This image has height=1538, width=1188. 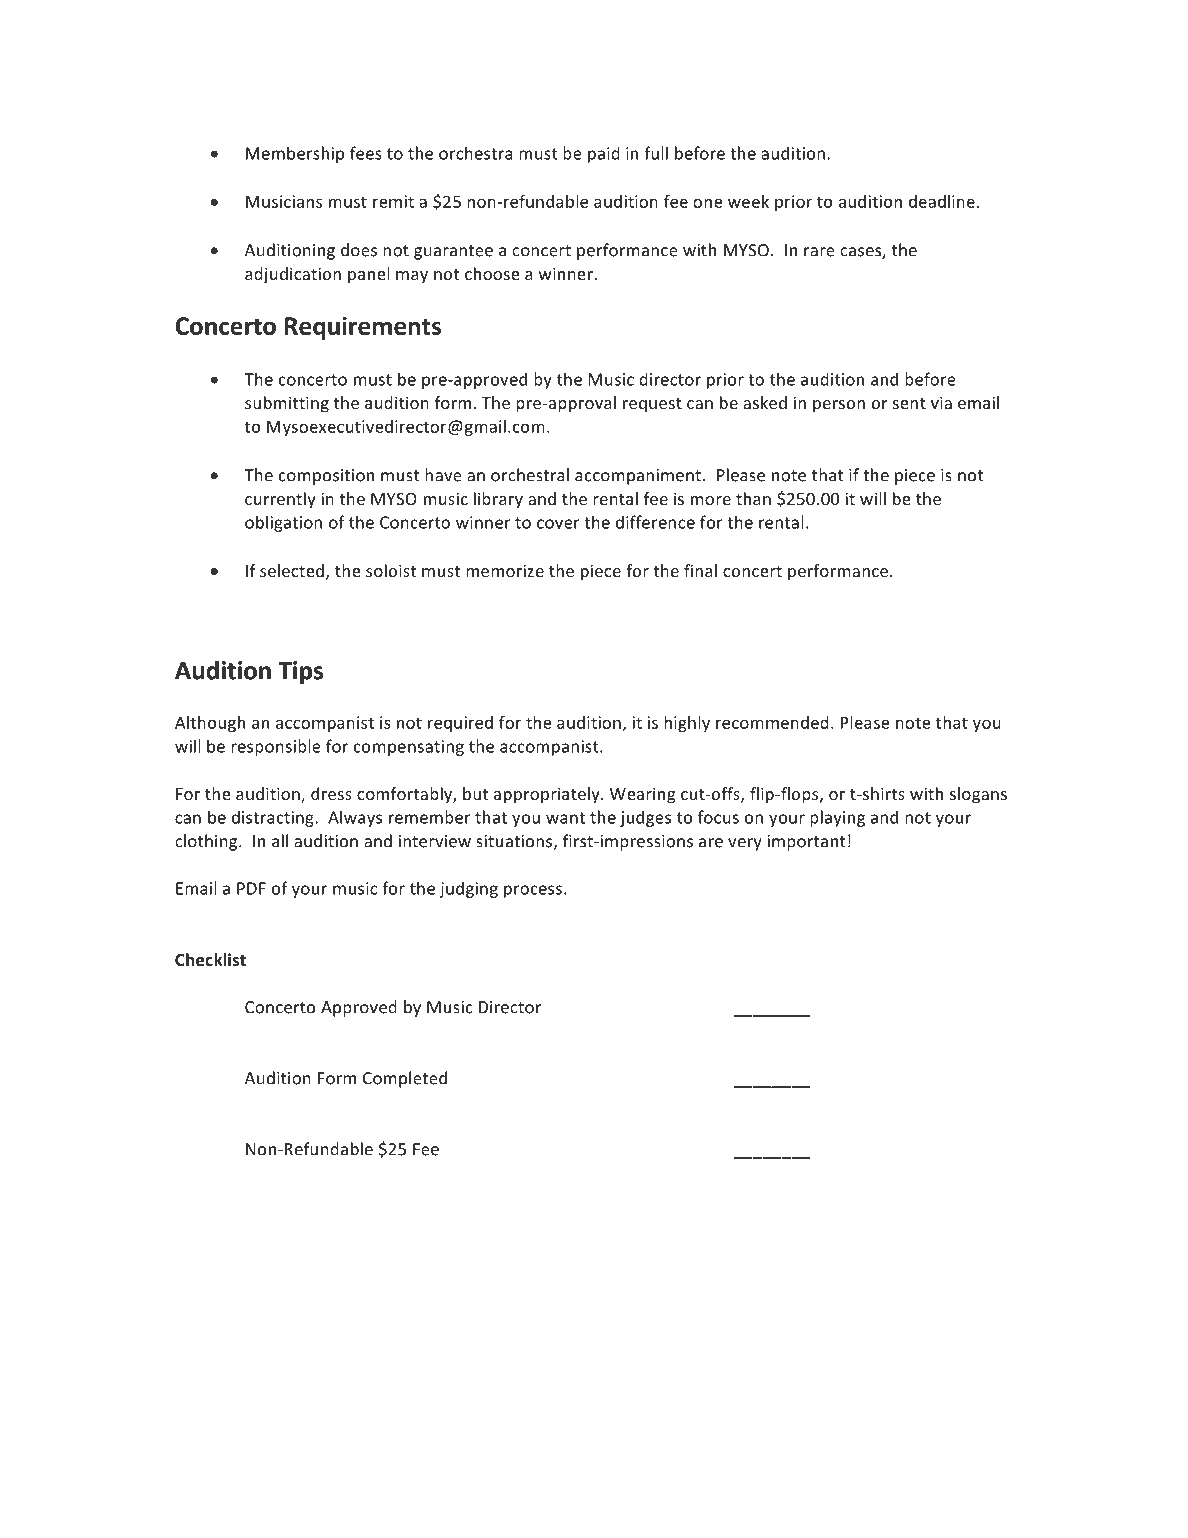 I want to click on Completed, so click(x=405, y=1079).
